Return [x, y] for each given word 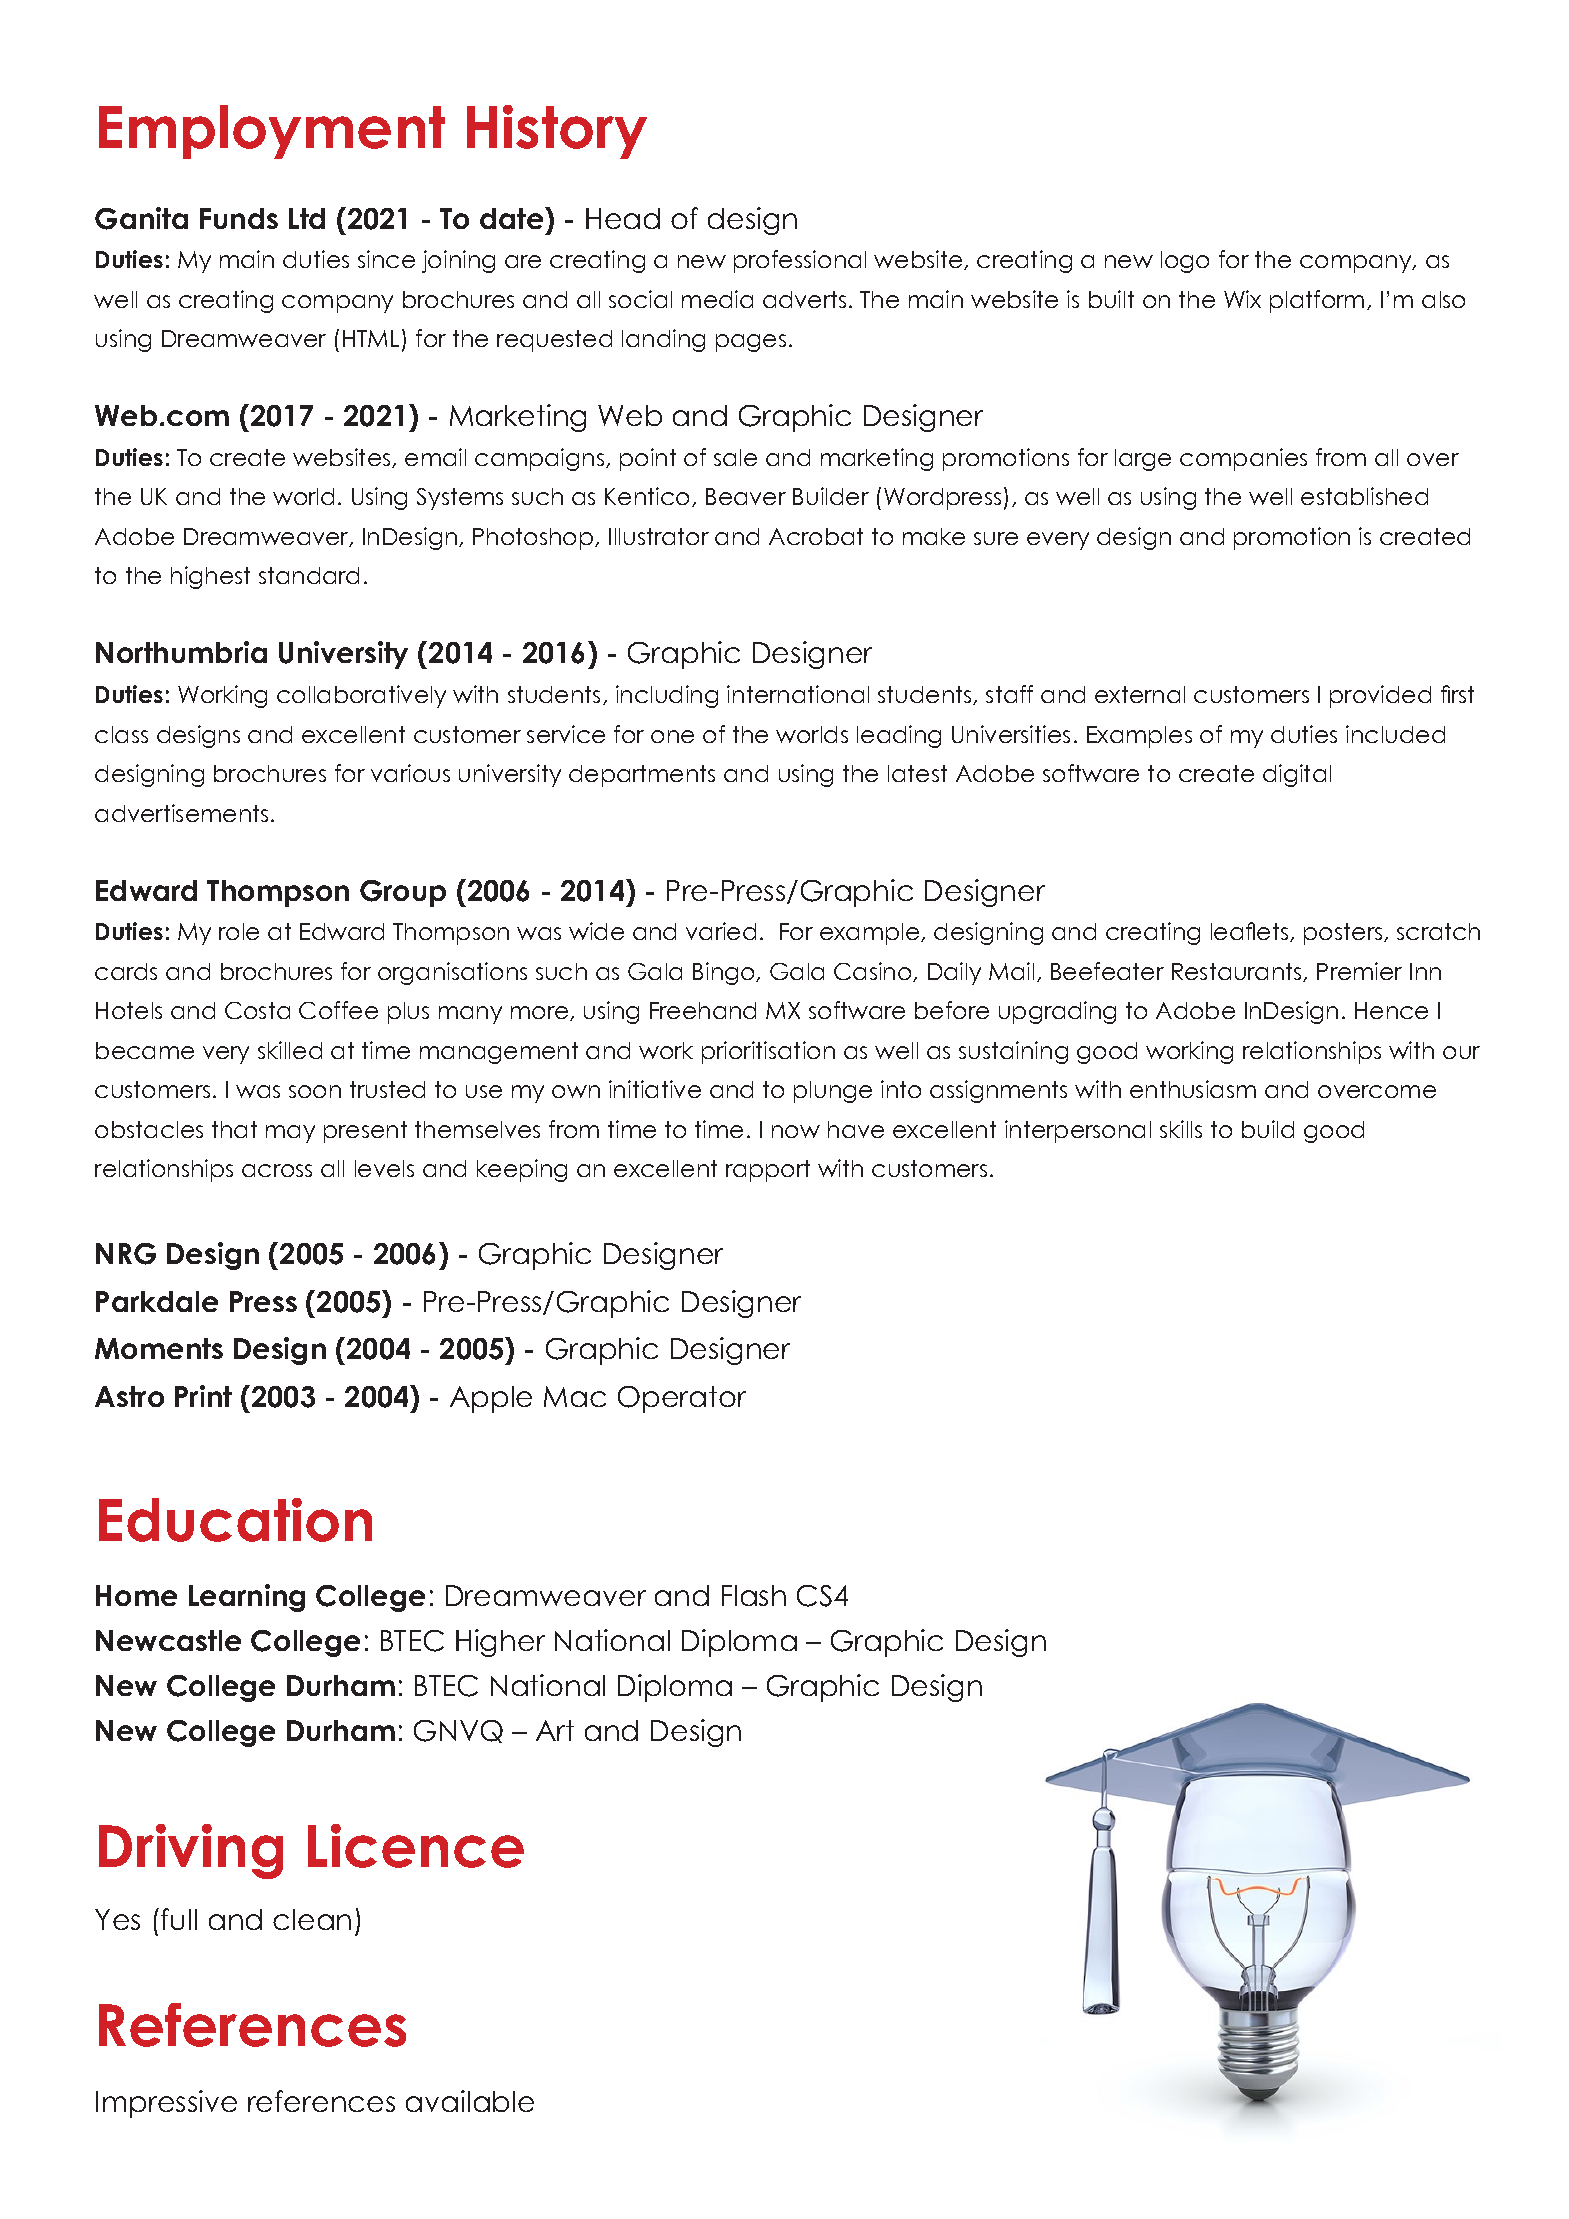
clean [312, 1919]
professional [800, 261]
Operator [682, 1399]
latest [917, 773]
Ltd [307, 218]
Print [203, 1396]
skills [1181, 1129]
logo [1185, 262]
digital [1297, 775]
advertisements [181, 813]
